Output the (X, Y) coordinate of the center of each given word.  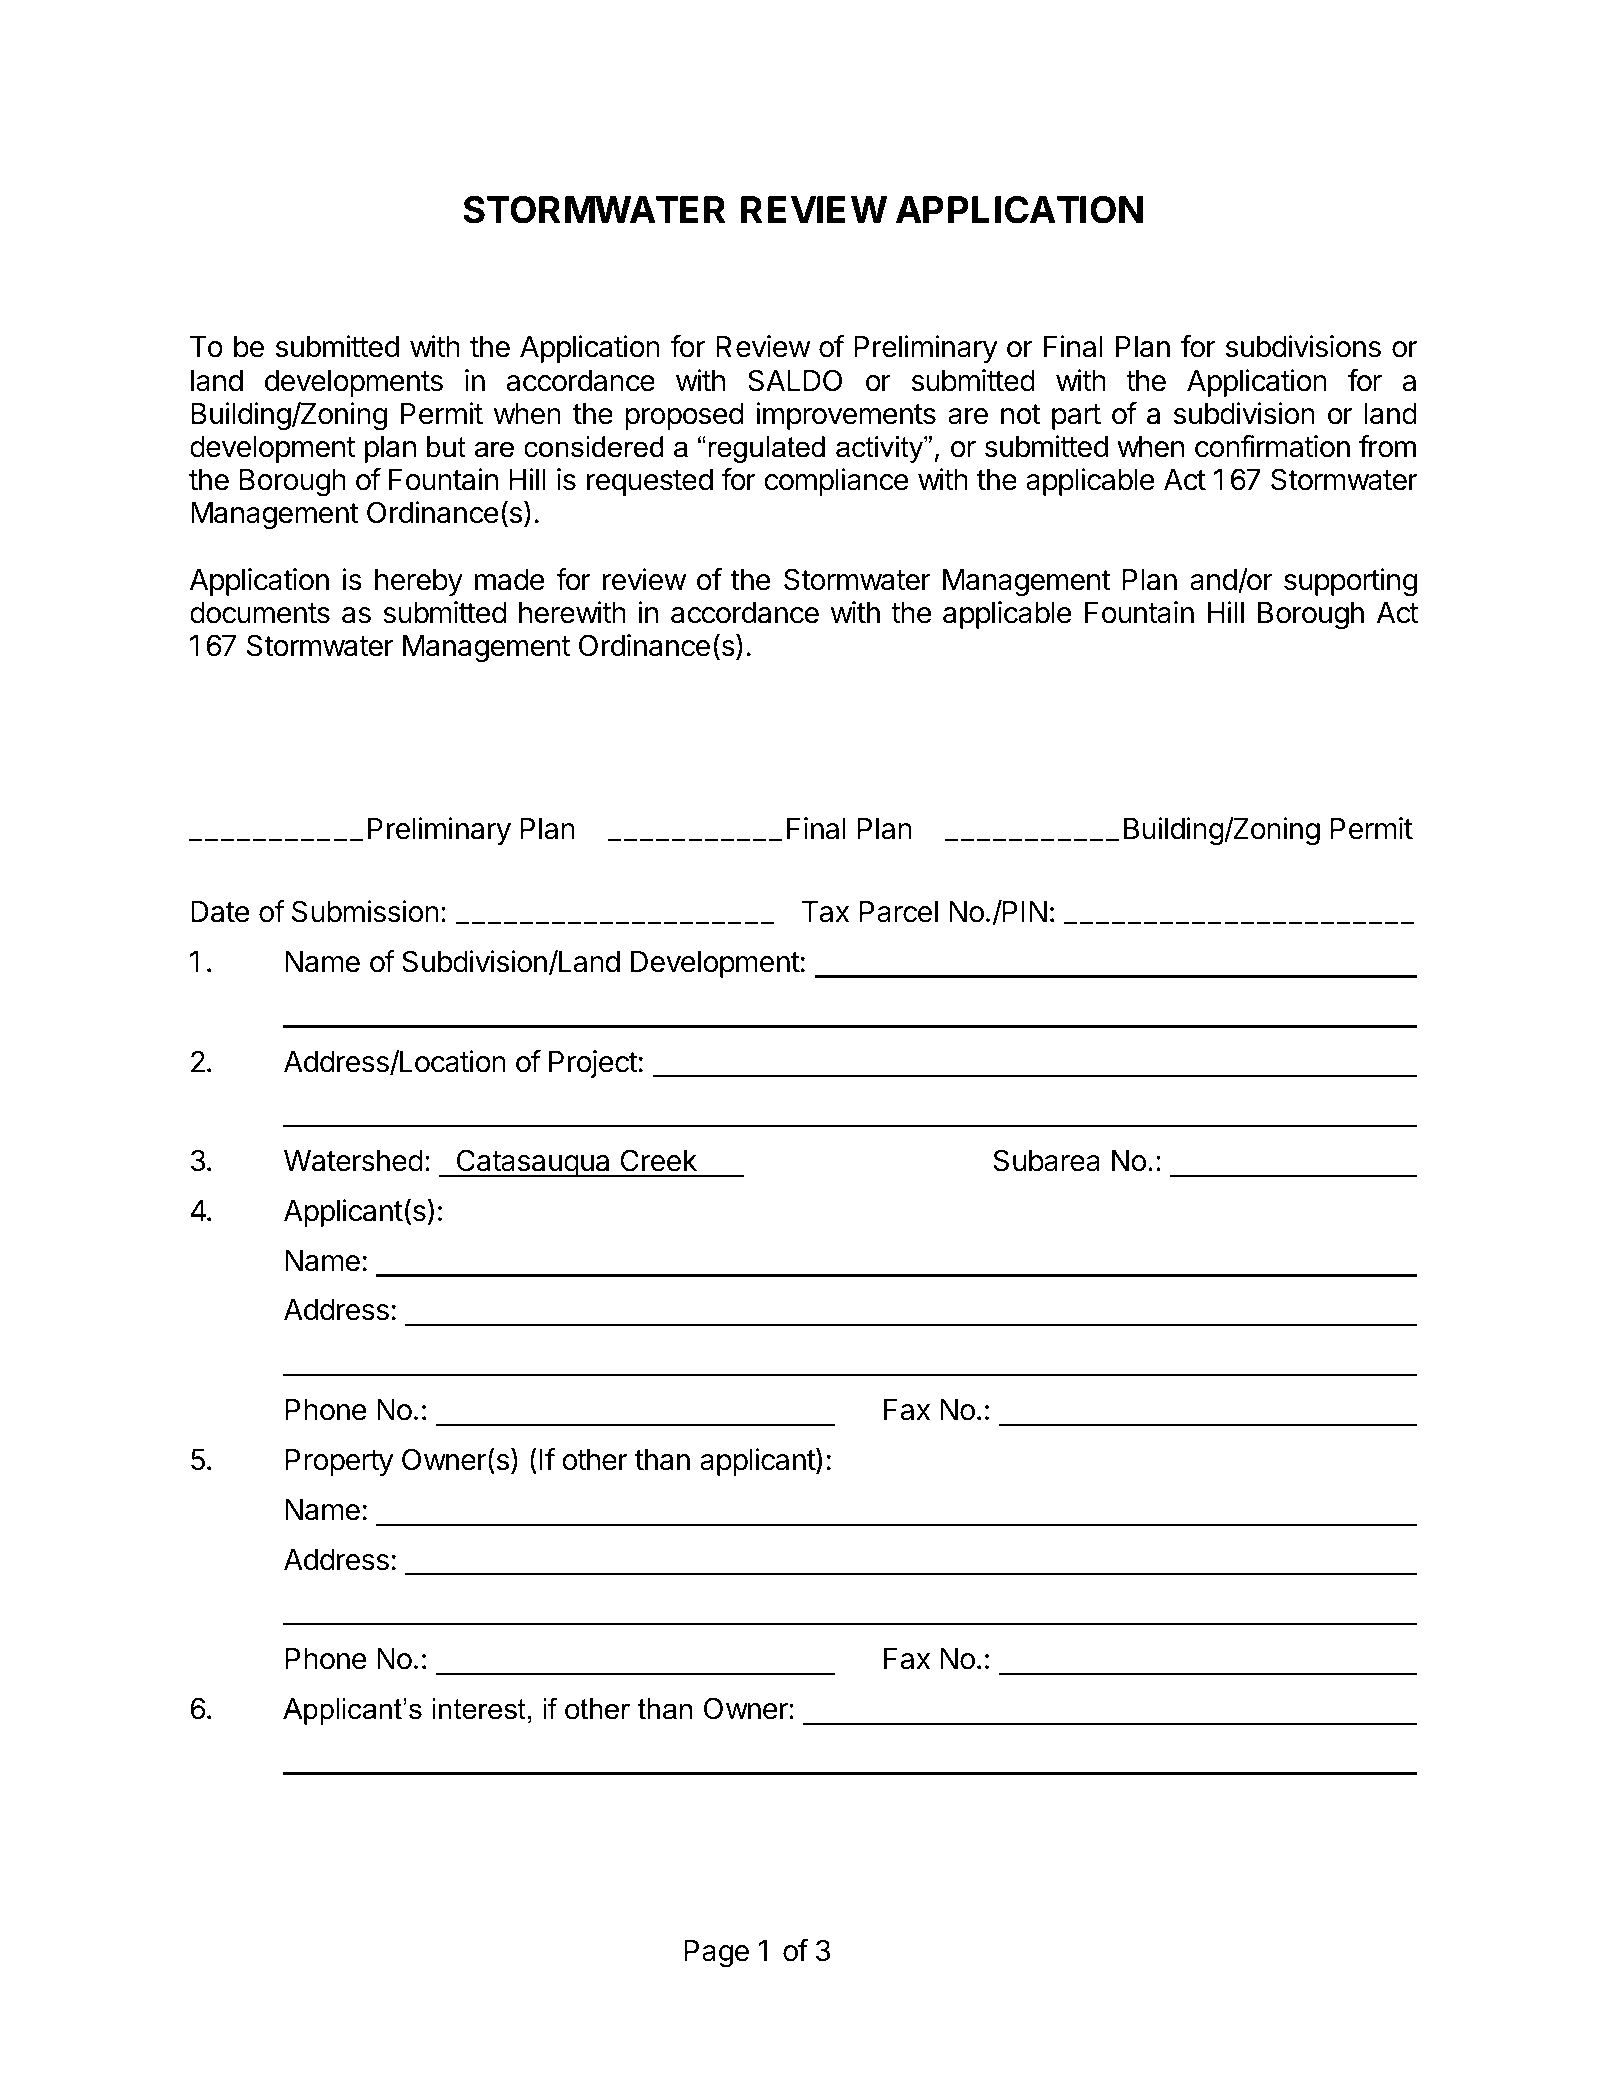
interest (479, 1709)
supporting (1350, 582)
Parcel (898, 912)
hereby (419, 582)
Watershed (353, 1161)
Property (339, 1462)
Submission (365, 911)
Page (716, 1954)
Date (220, 912)
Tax (825, 912)
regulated (766, 449)
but (446, 447)
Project (593, 1064)
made (510, 580)
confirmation (1272, 446)
